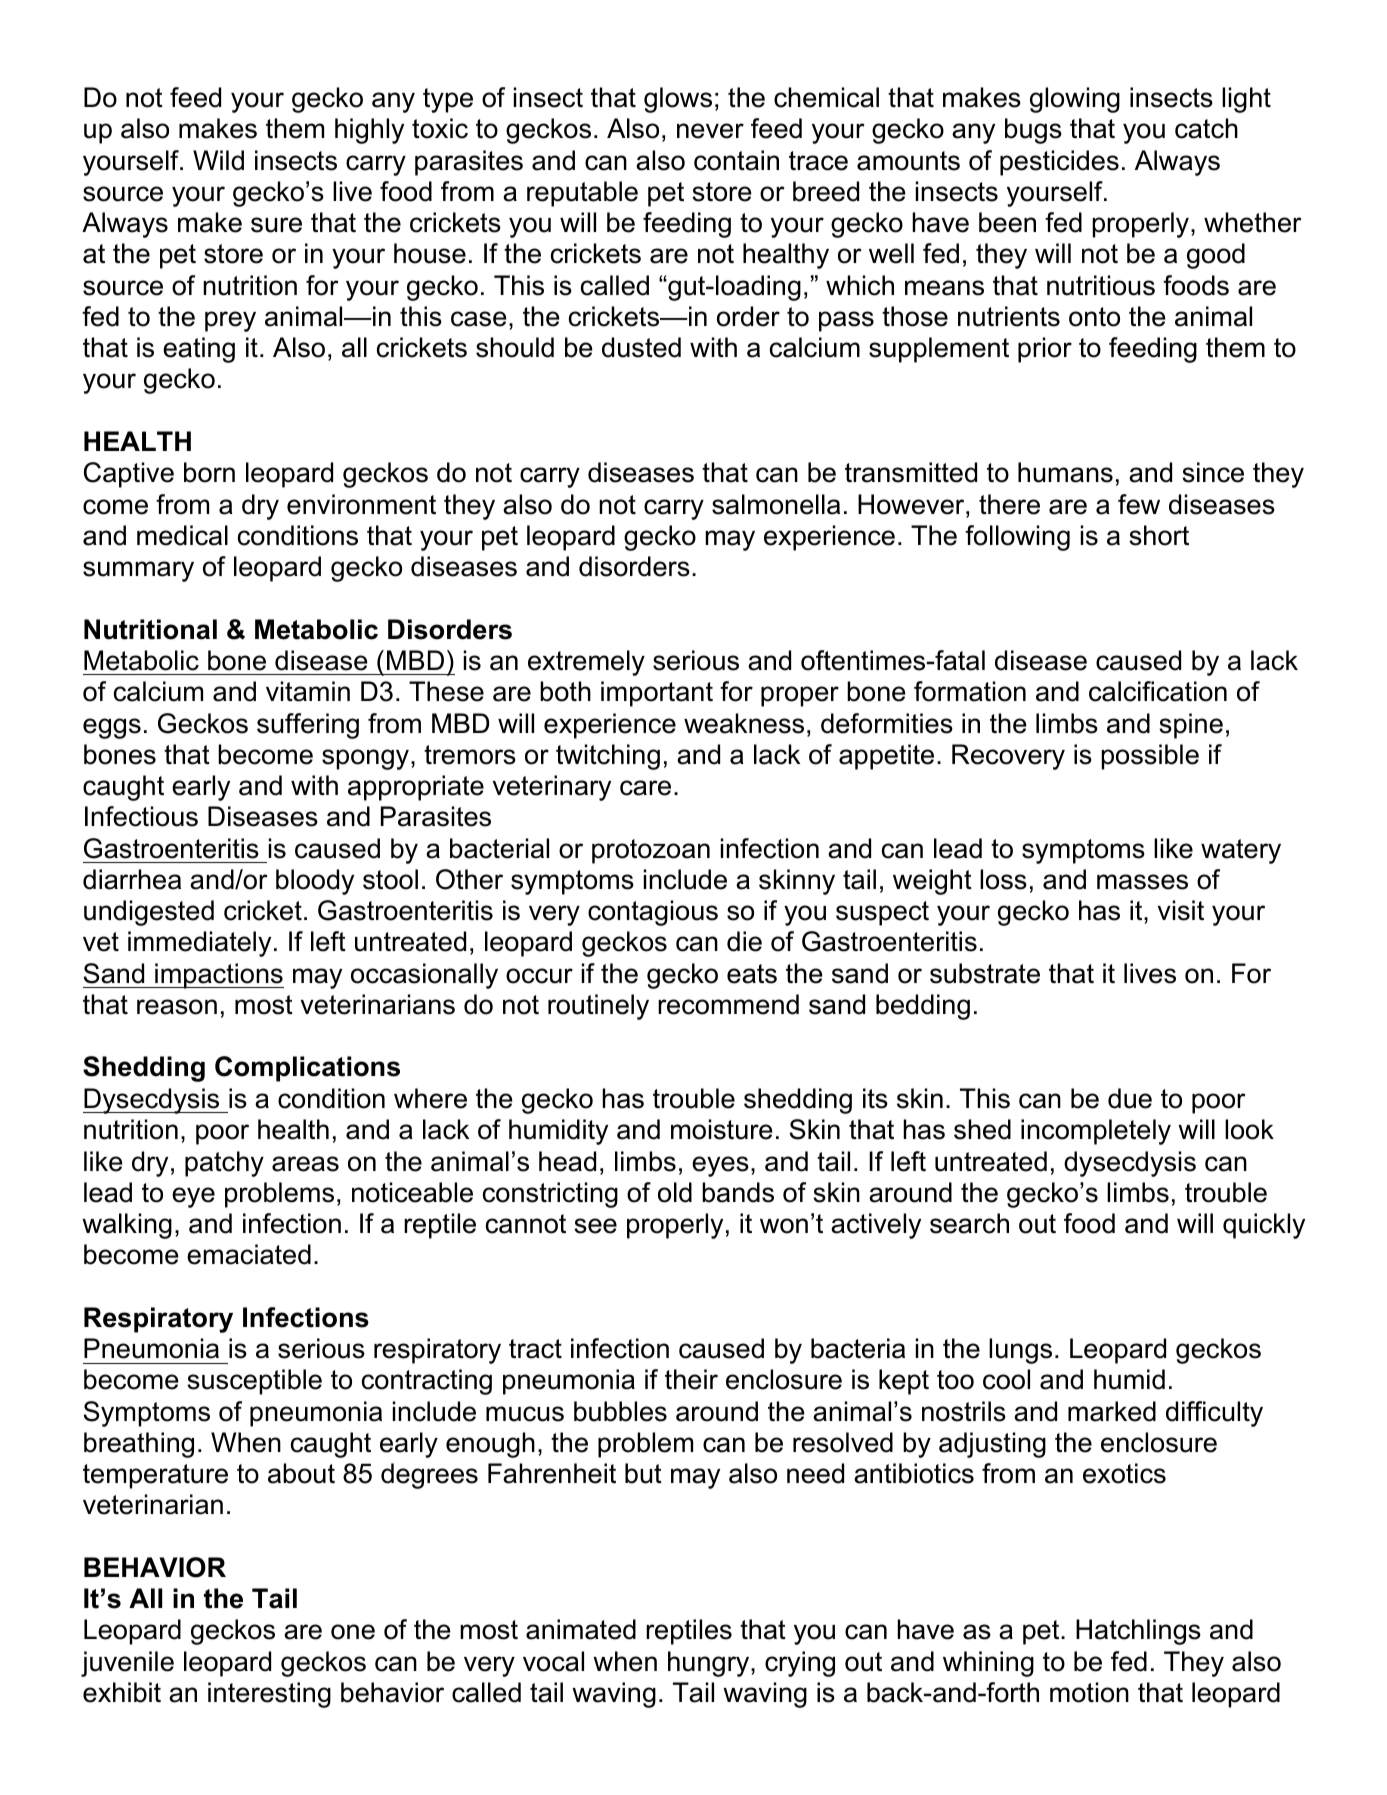  What do you see at coordinates (1096, 1132) in the screenshot?
I see `incompletely` at bounding box center [1096, 1132].
